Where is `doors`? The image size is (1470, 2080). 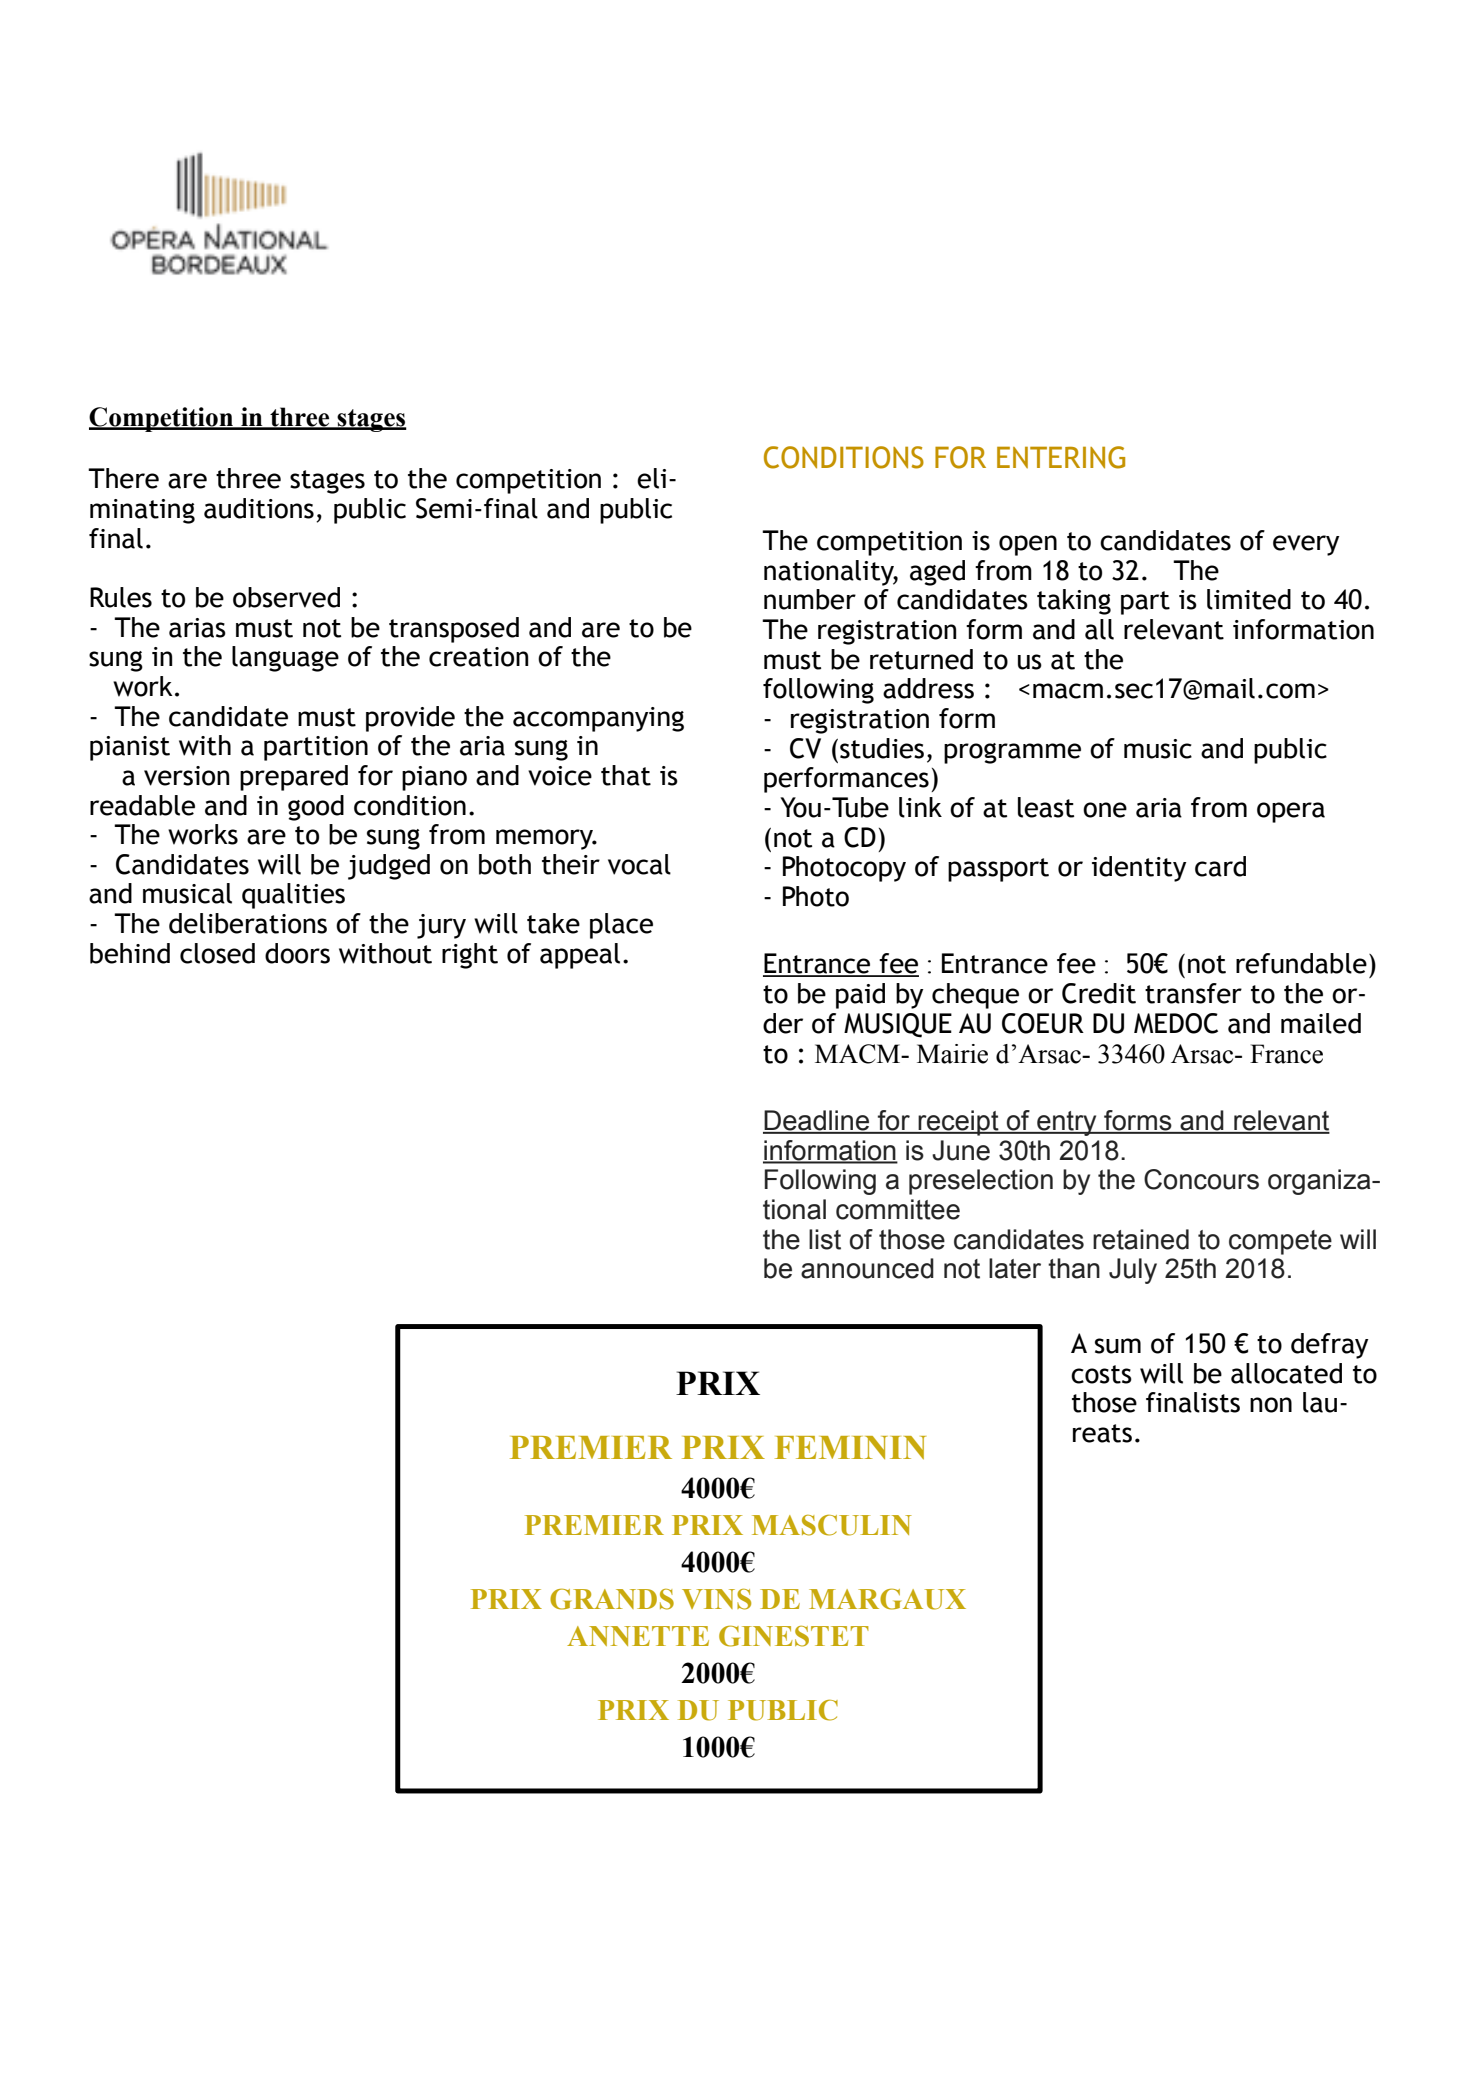
doors is located at coordinates (297, 953).
